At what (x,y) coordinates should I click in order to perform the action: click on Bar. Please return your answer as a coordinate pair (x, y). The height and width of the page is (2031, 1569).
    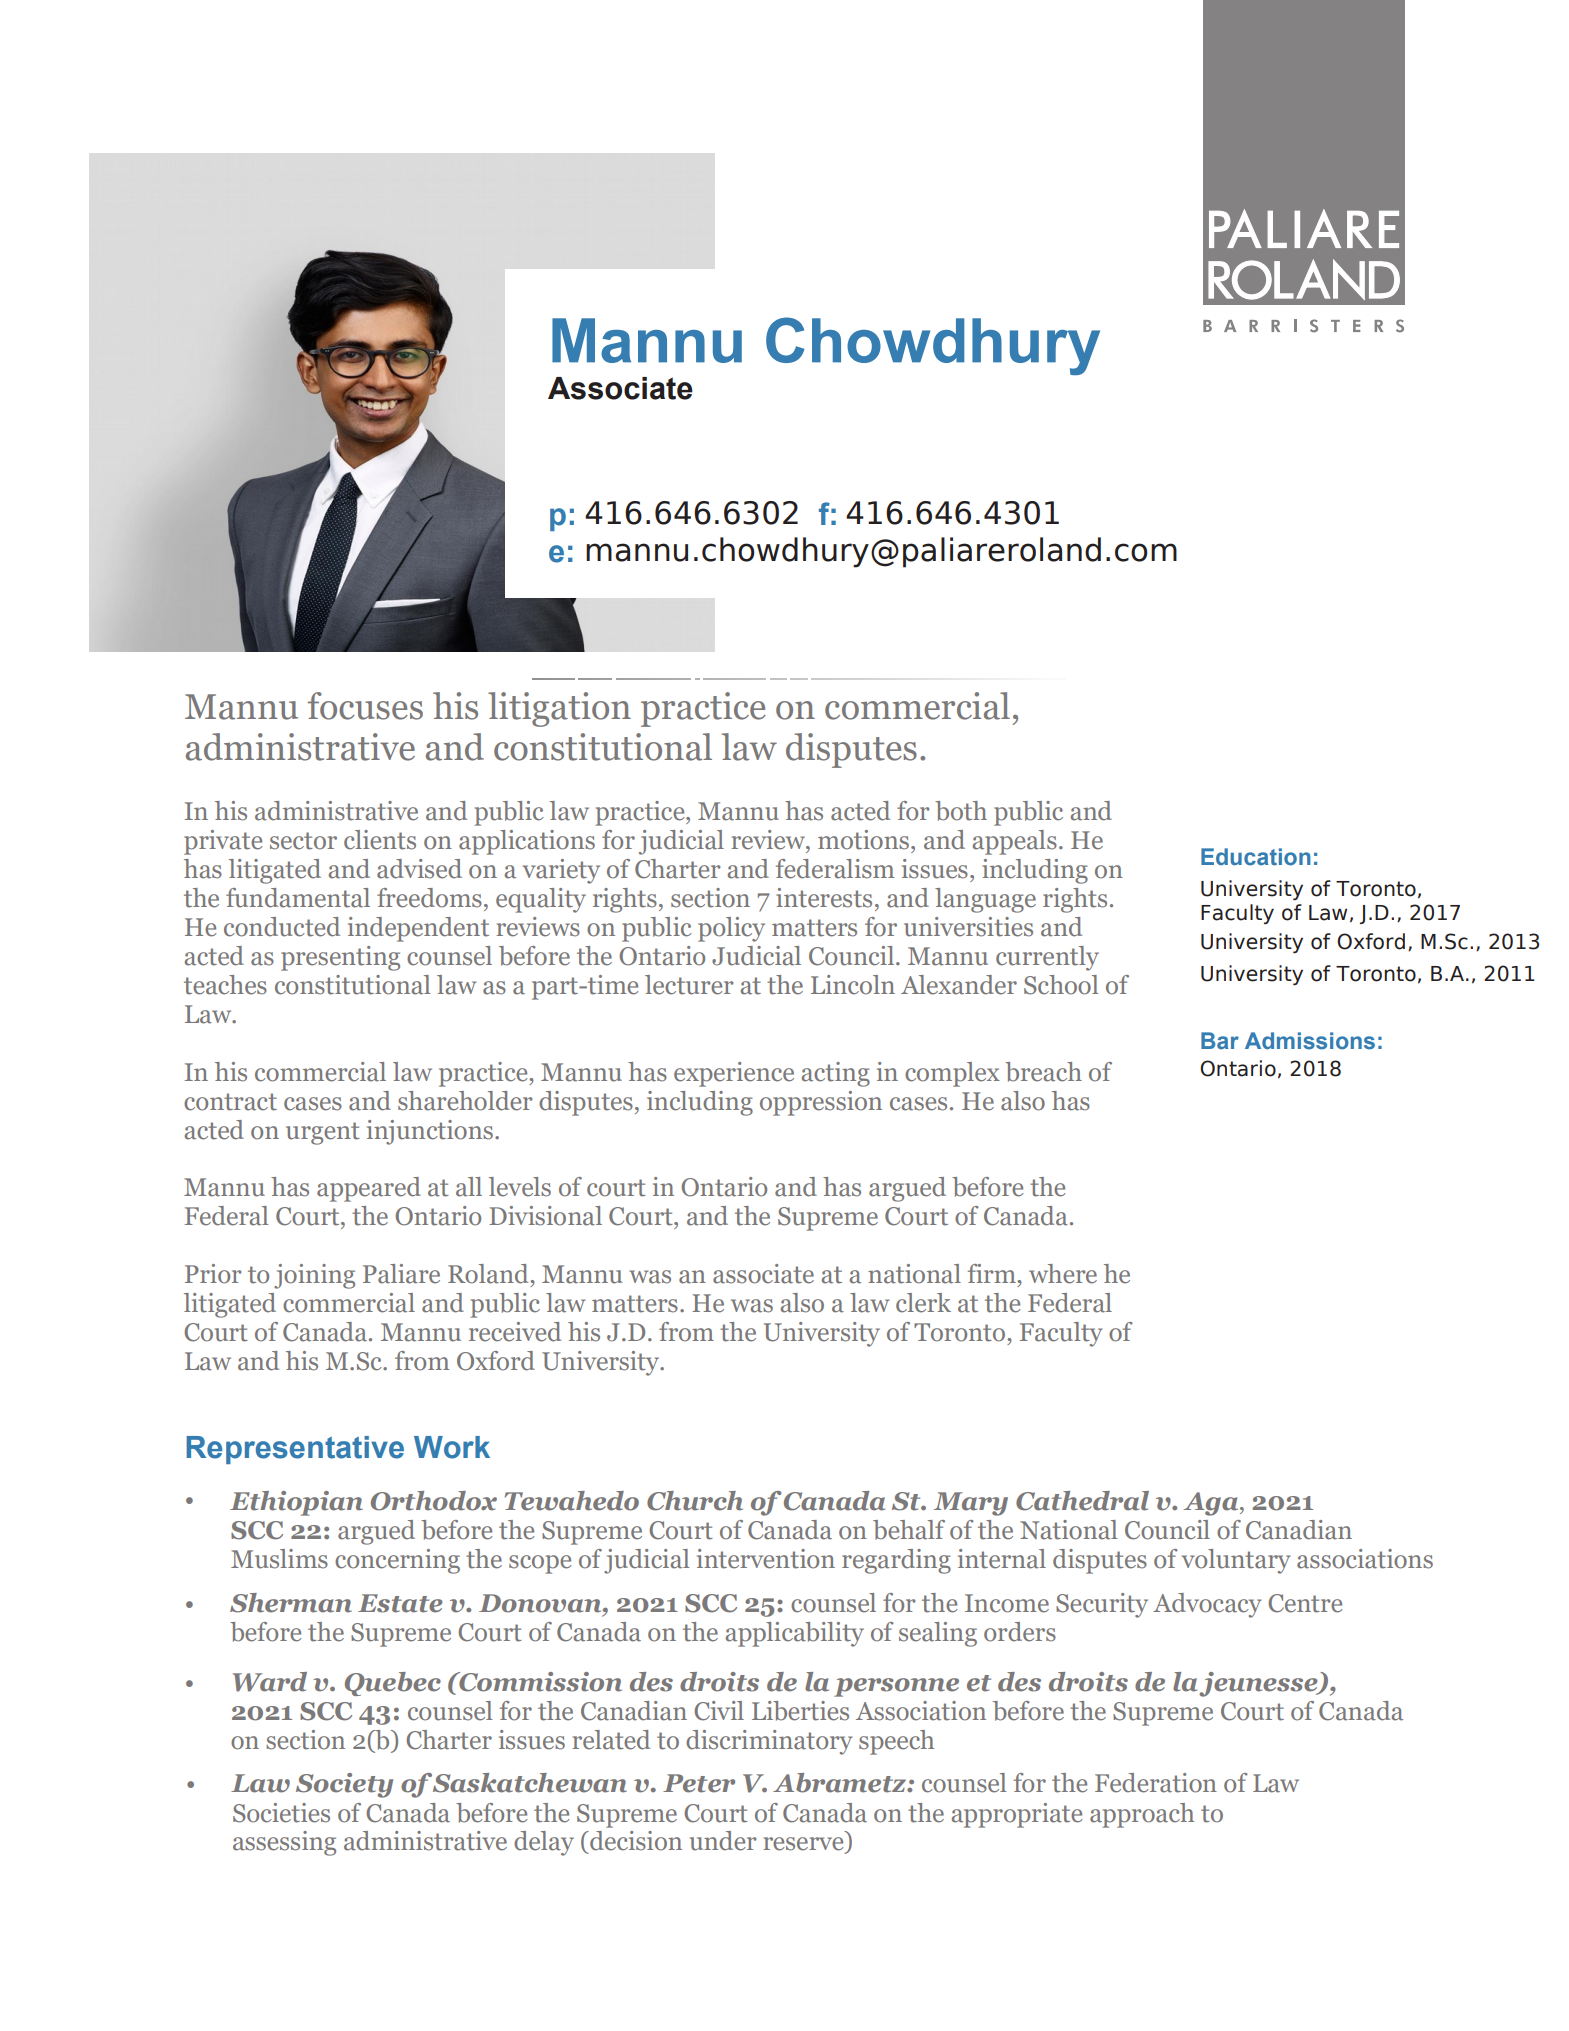
    Looking at the image, I should click on (1220, 1041).
